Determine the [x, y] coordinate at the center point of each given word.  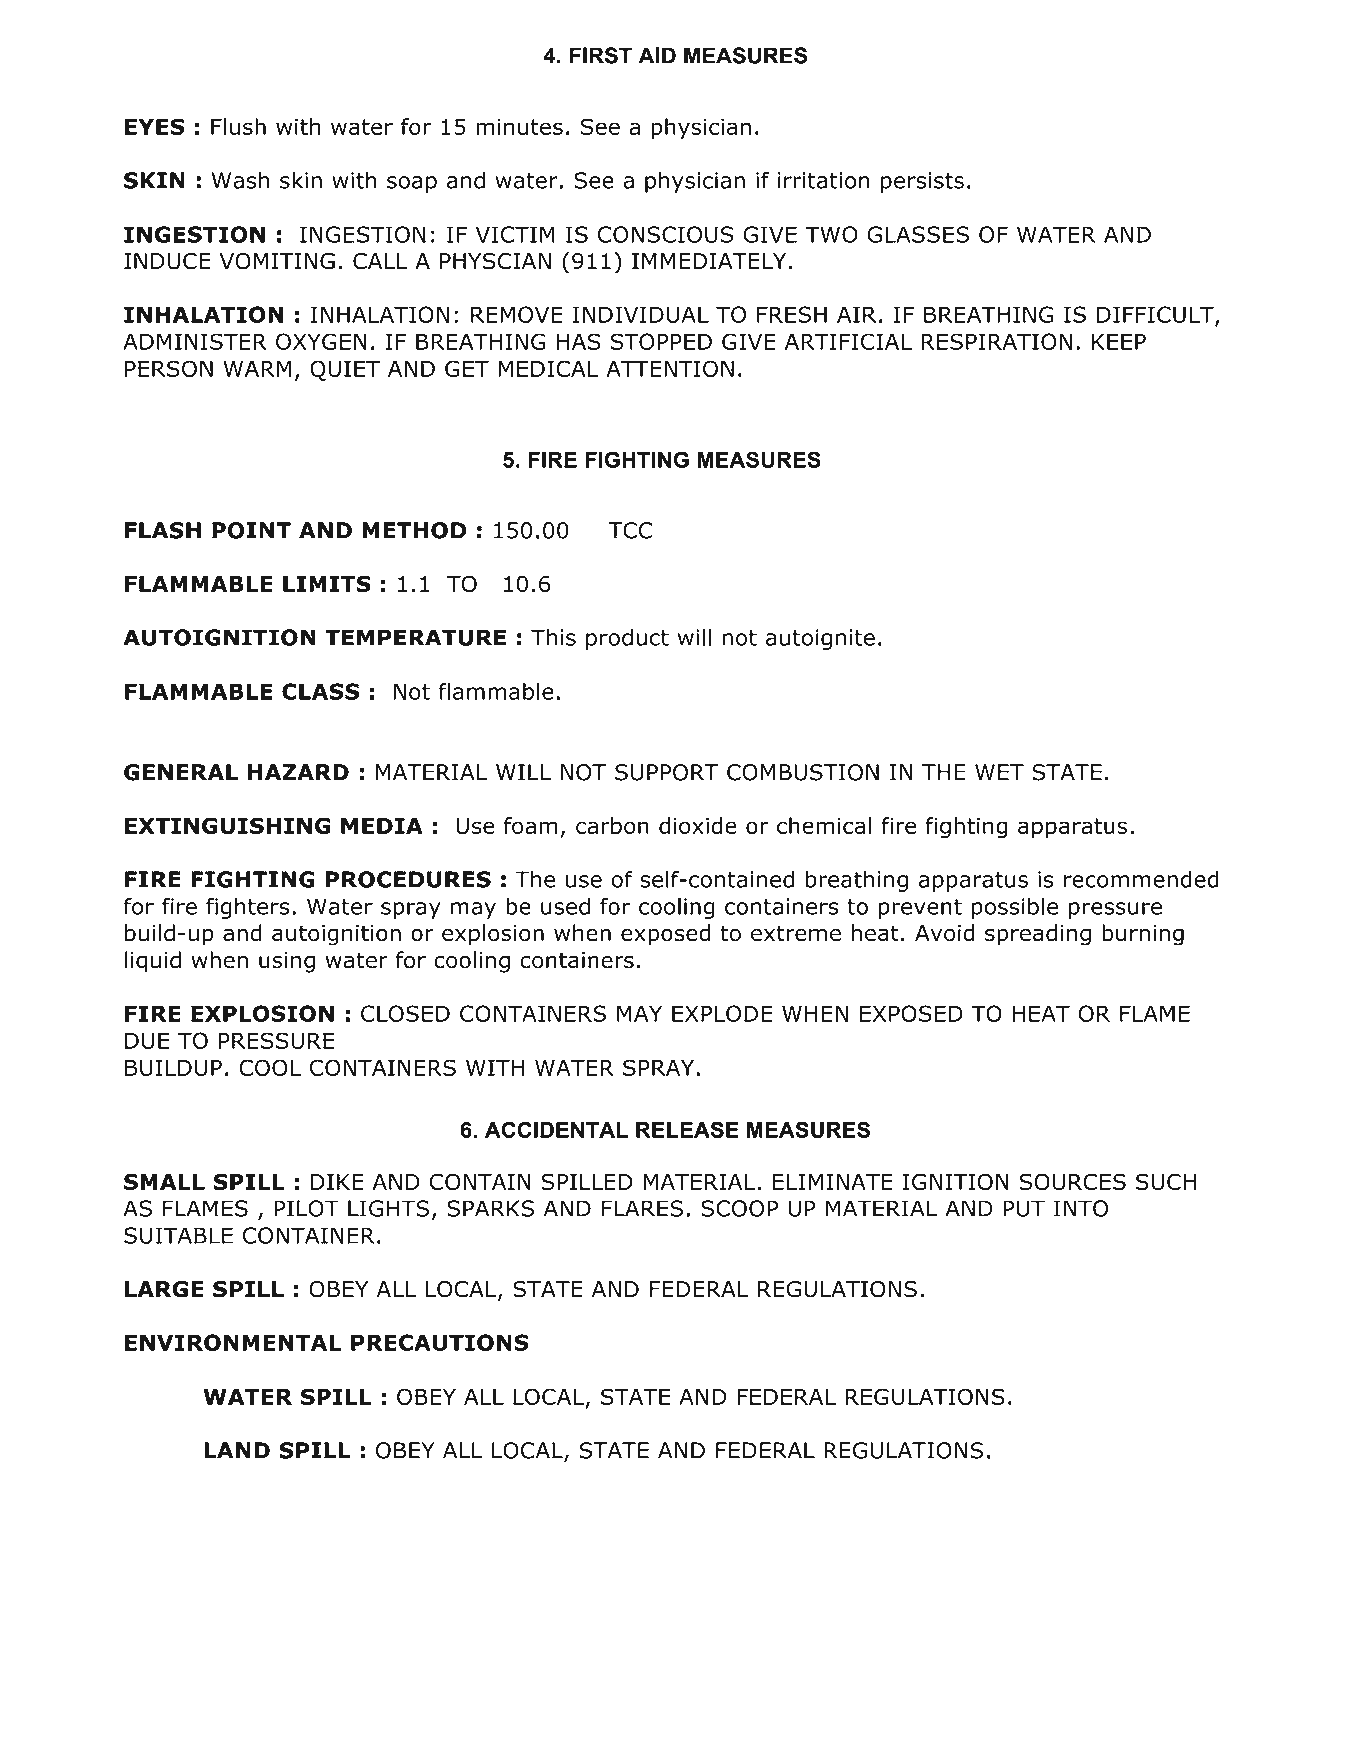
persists [922, 182]
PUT [1024, 1208]
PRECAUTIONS [440, 1342]
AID [657, 55]
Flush [238, 126]
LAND [237, 1450]
